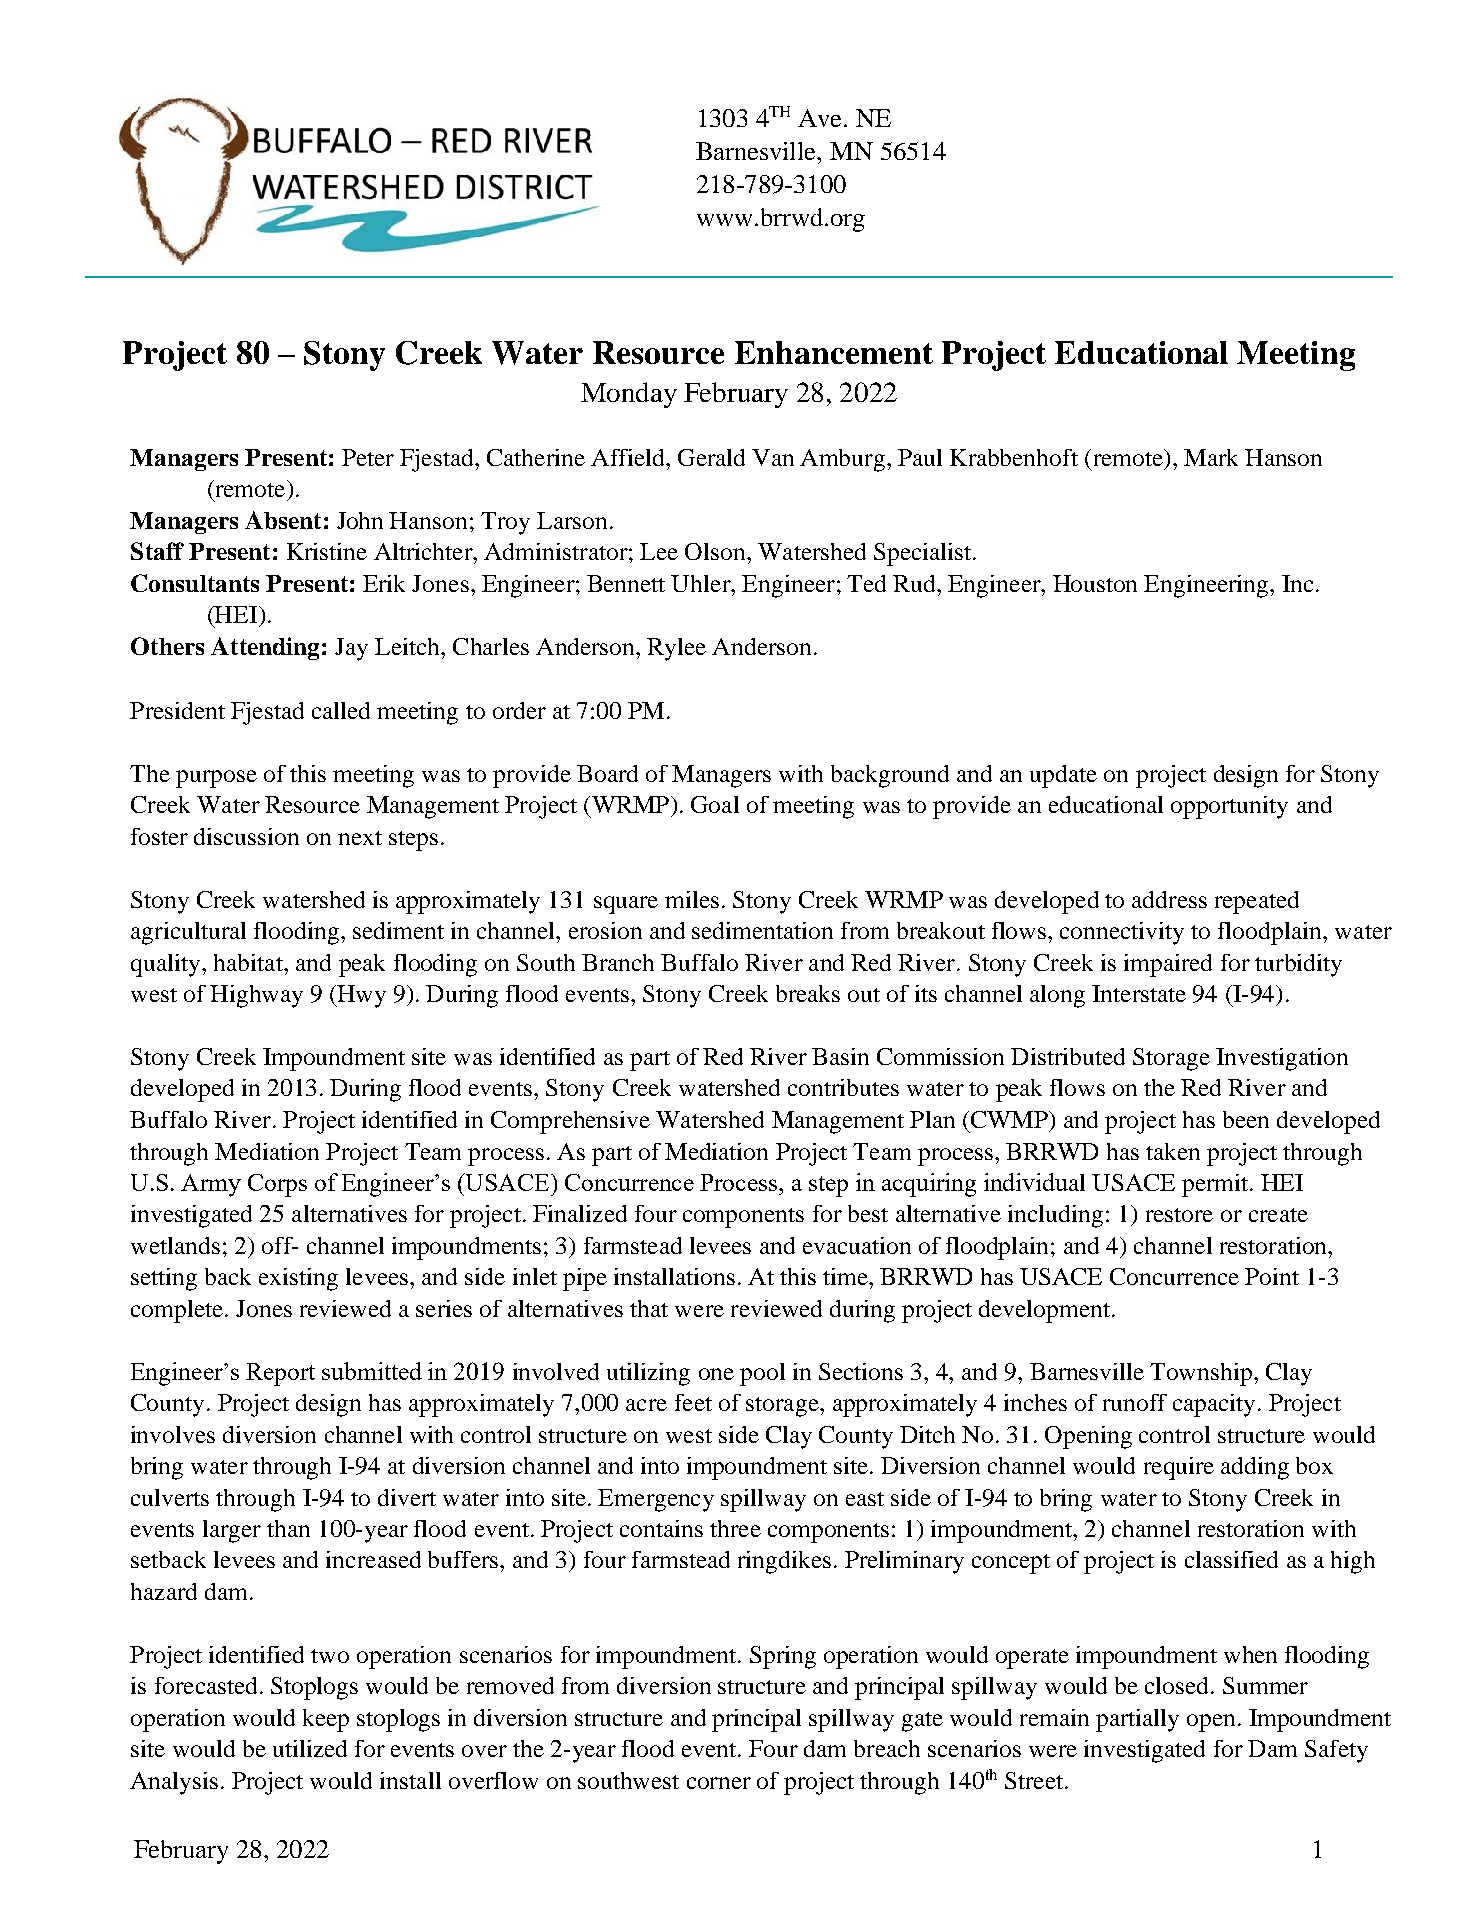 The height and width of the screenshot is (1912, 1478). What do you see at coordinates (1211, 457) in the screenshot?
I see `Mark` at bounding box center [1211, 457].
